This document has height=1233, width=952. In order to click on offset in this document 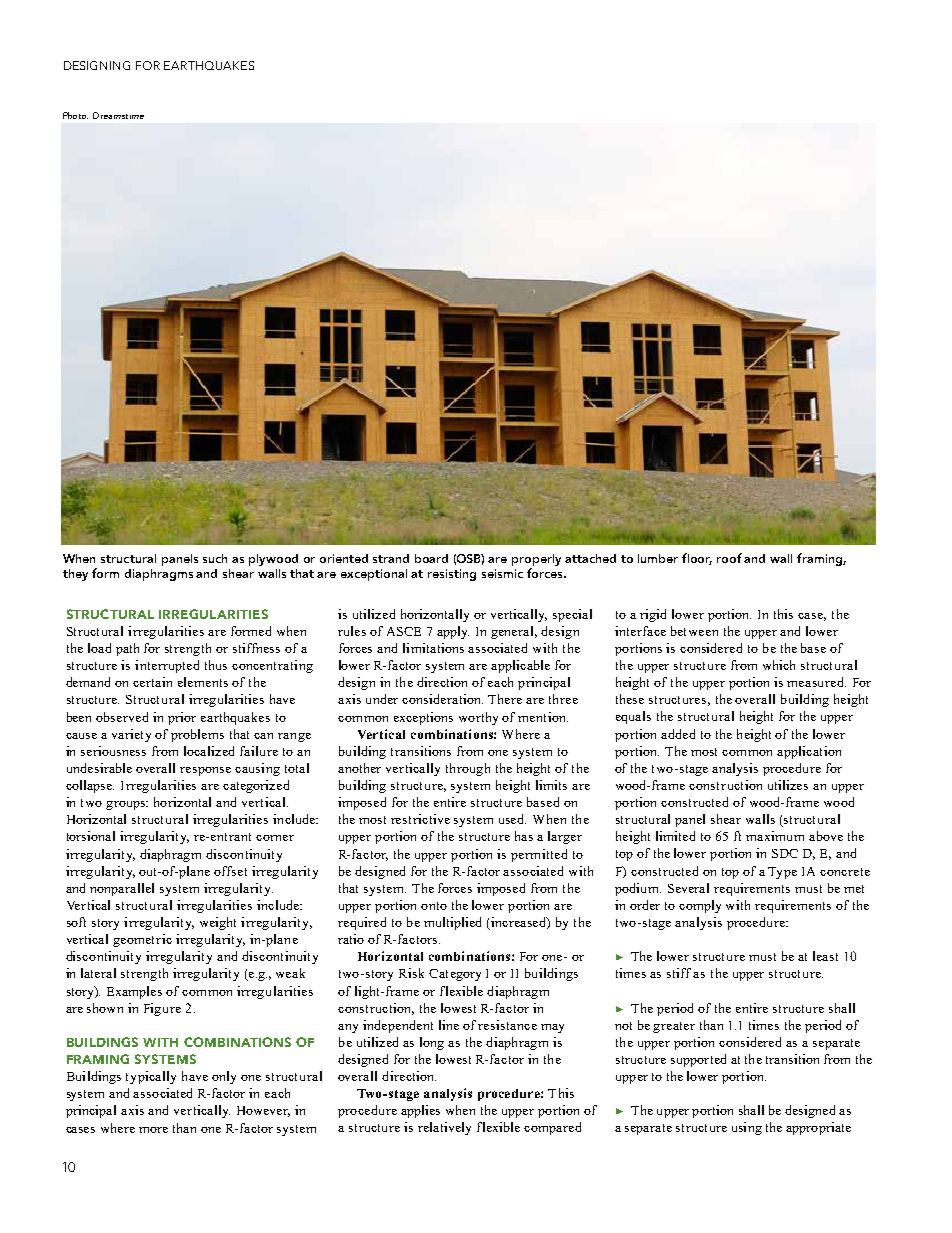, I will do `click(230, 871)`.
